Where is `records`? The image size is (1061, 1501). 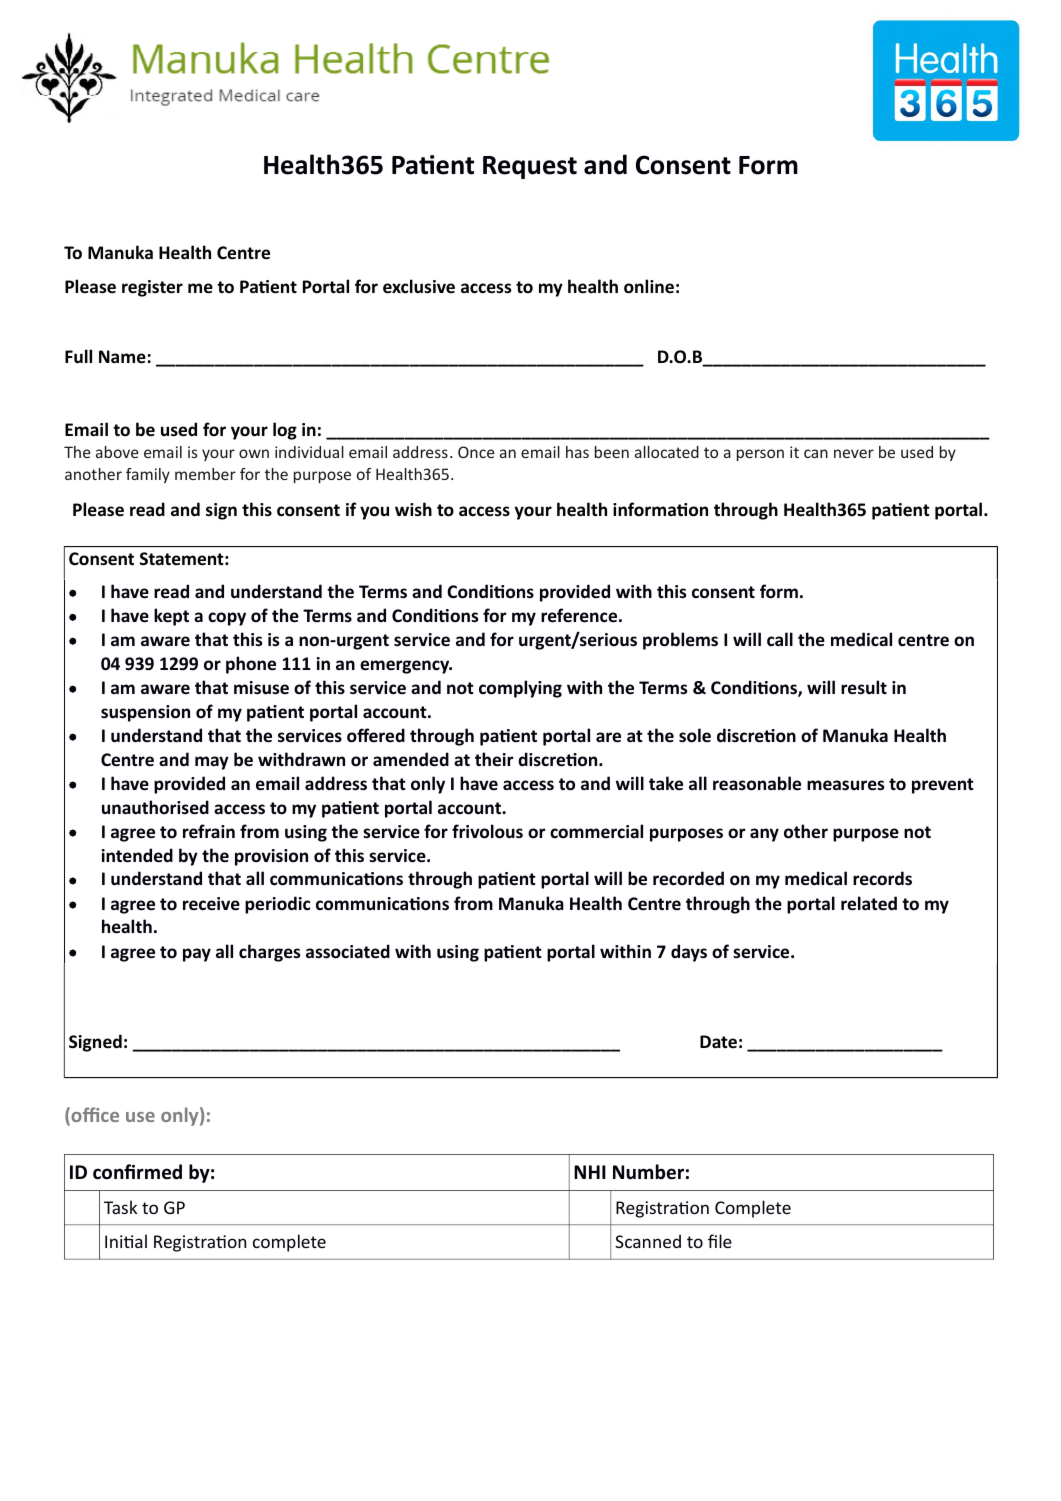 records is located at coordinates (882, 878).
